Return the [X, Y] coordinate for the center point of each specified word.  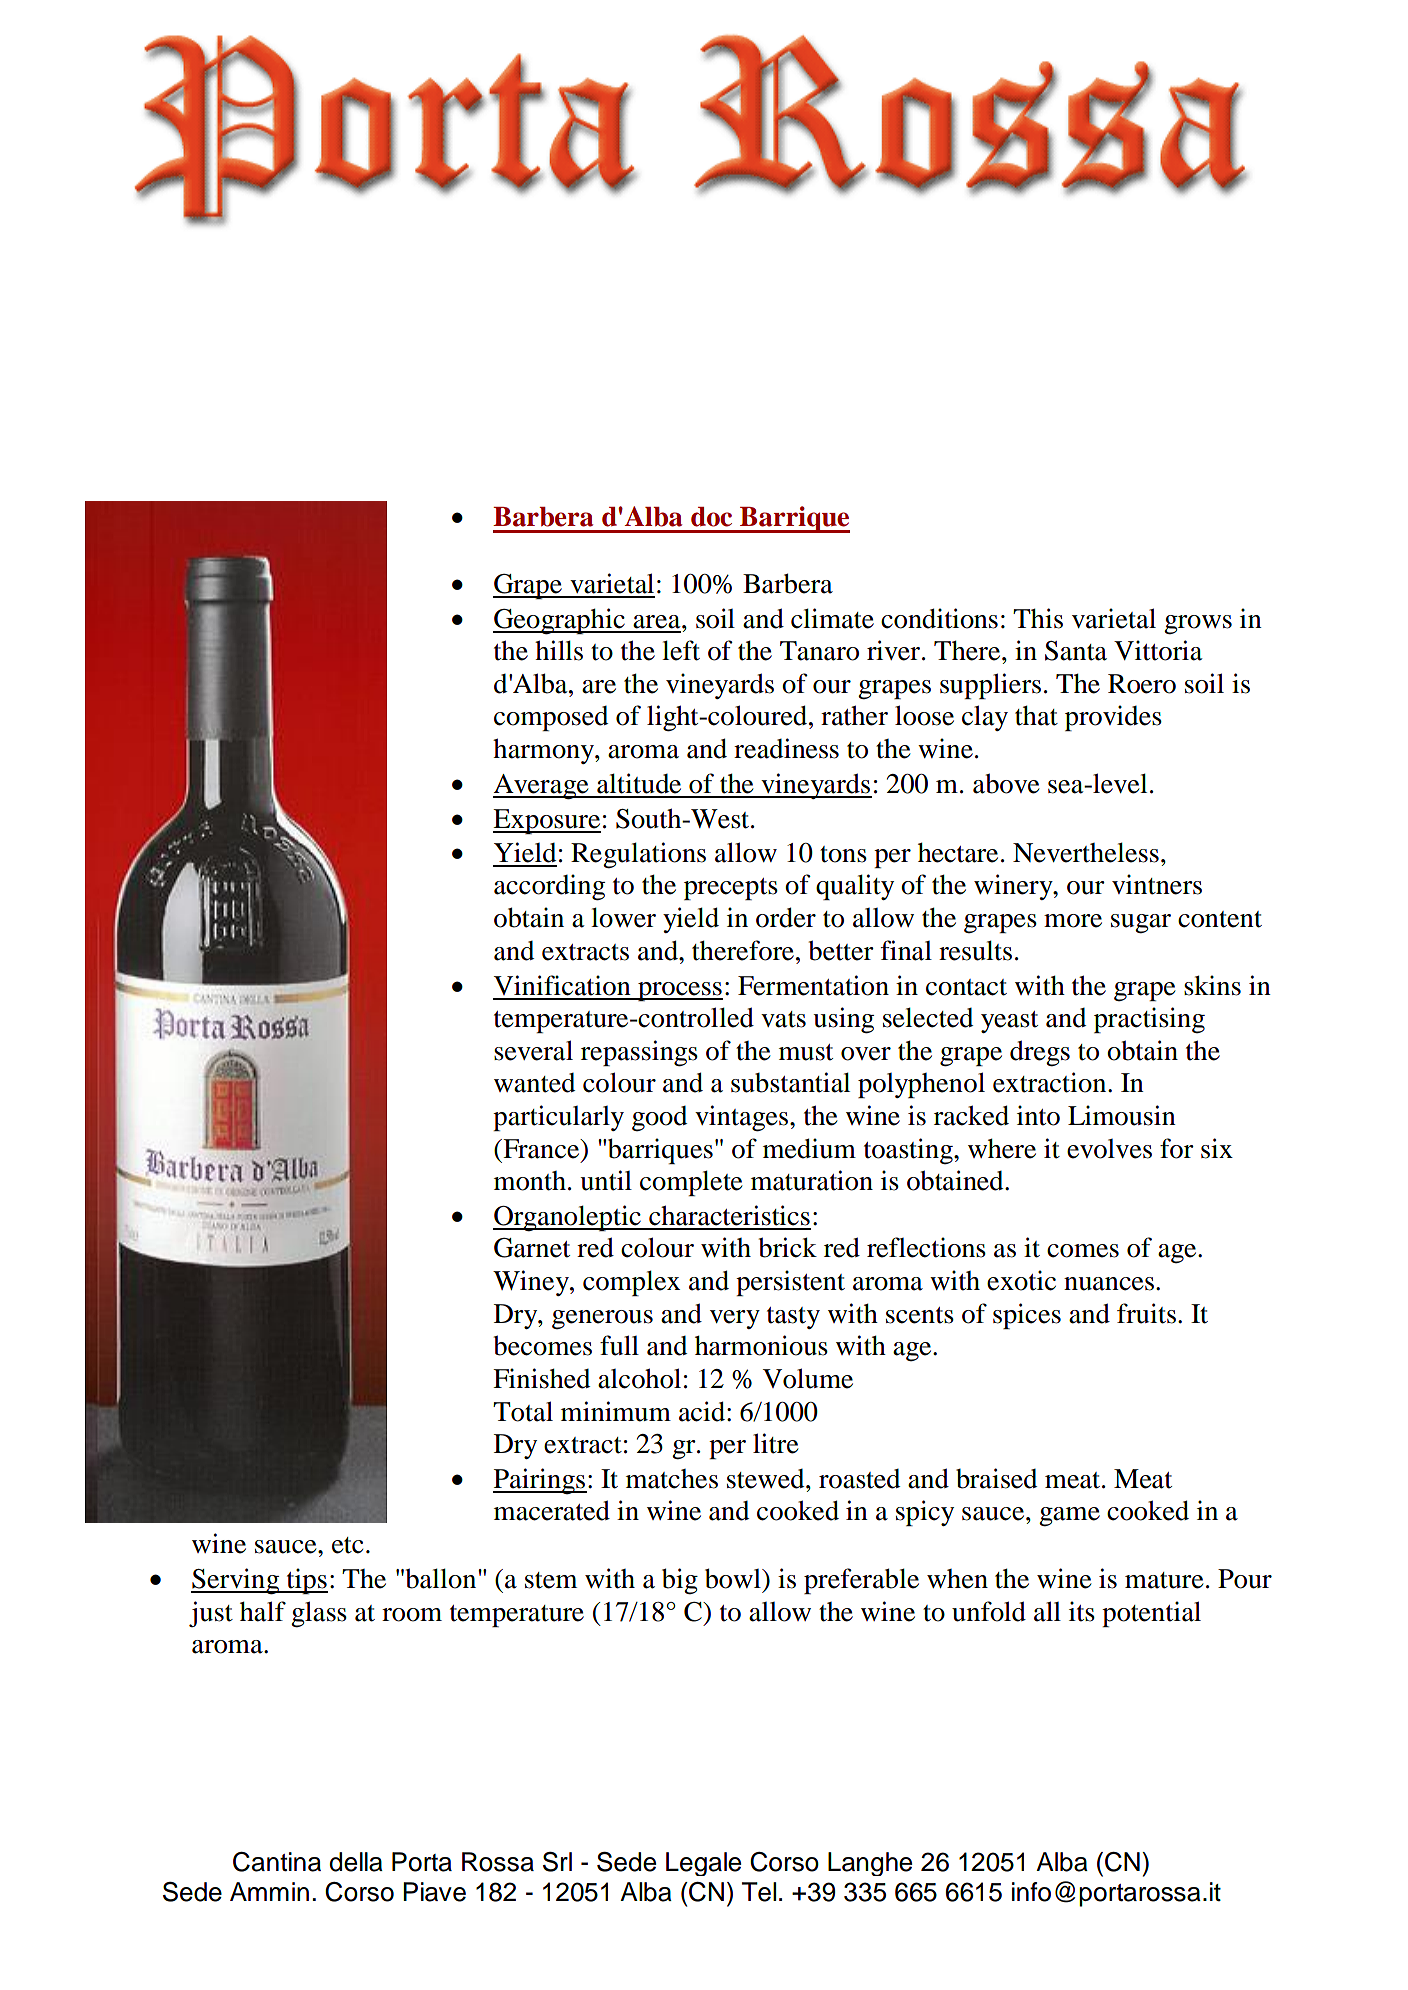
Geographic [560, 621]
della [356, 1862]
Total [523, 1411]
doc [711, 517]
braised [996, 1478]
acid [703, 1411]
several [533, 1050]
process [679, 991]
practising [1149, 1020]
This [1038, 618]
